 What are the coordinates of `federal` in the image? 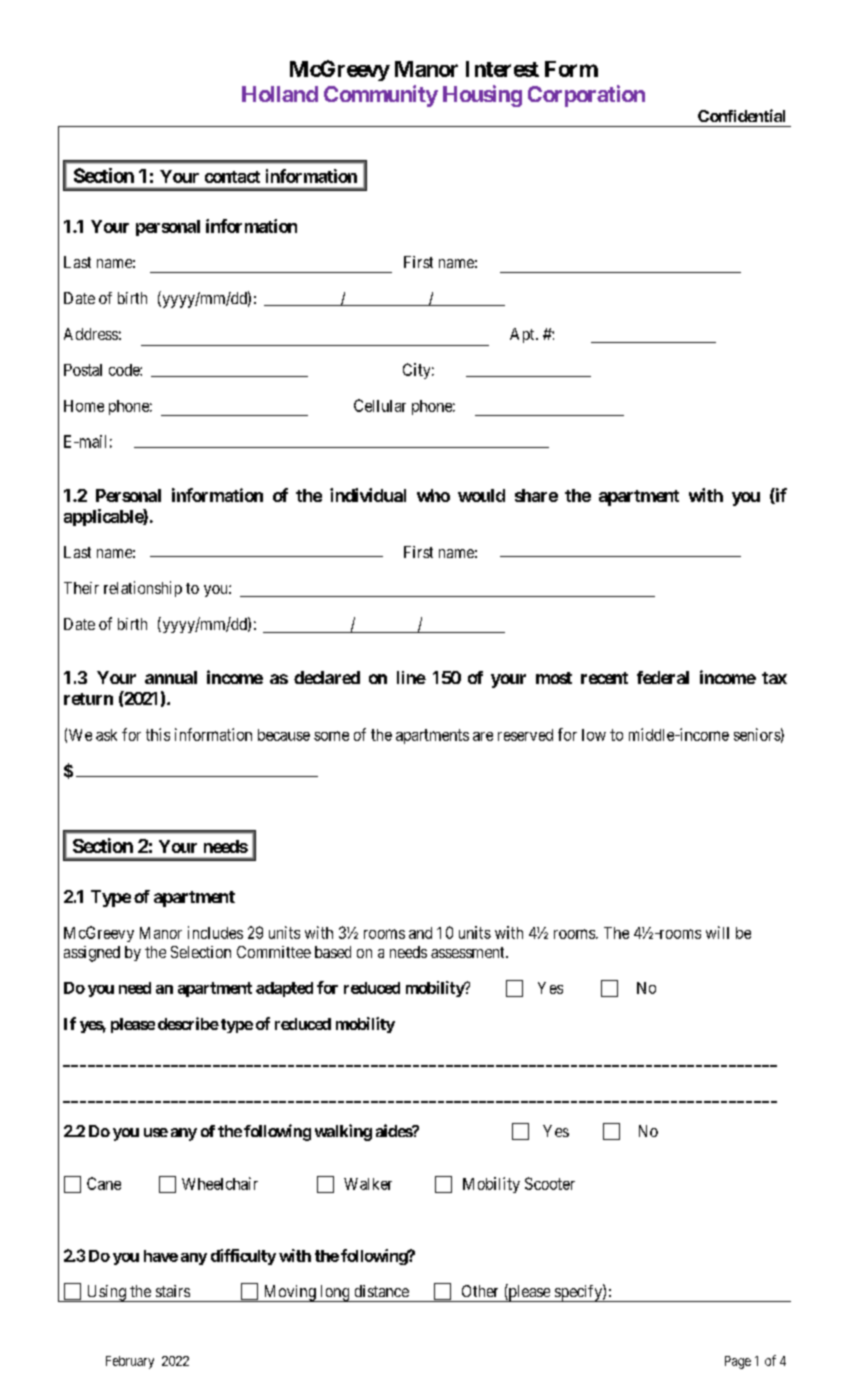 It's located at (663, 677).
